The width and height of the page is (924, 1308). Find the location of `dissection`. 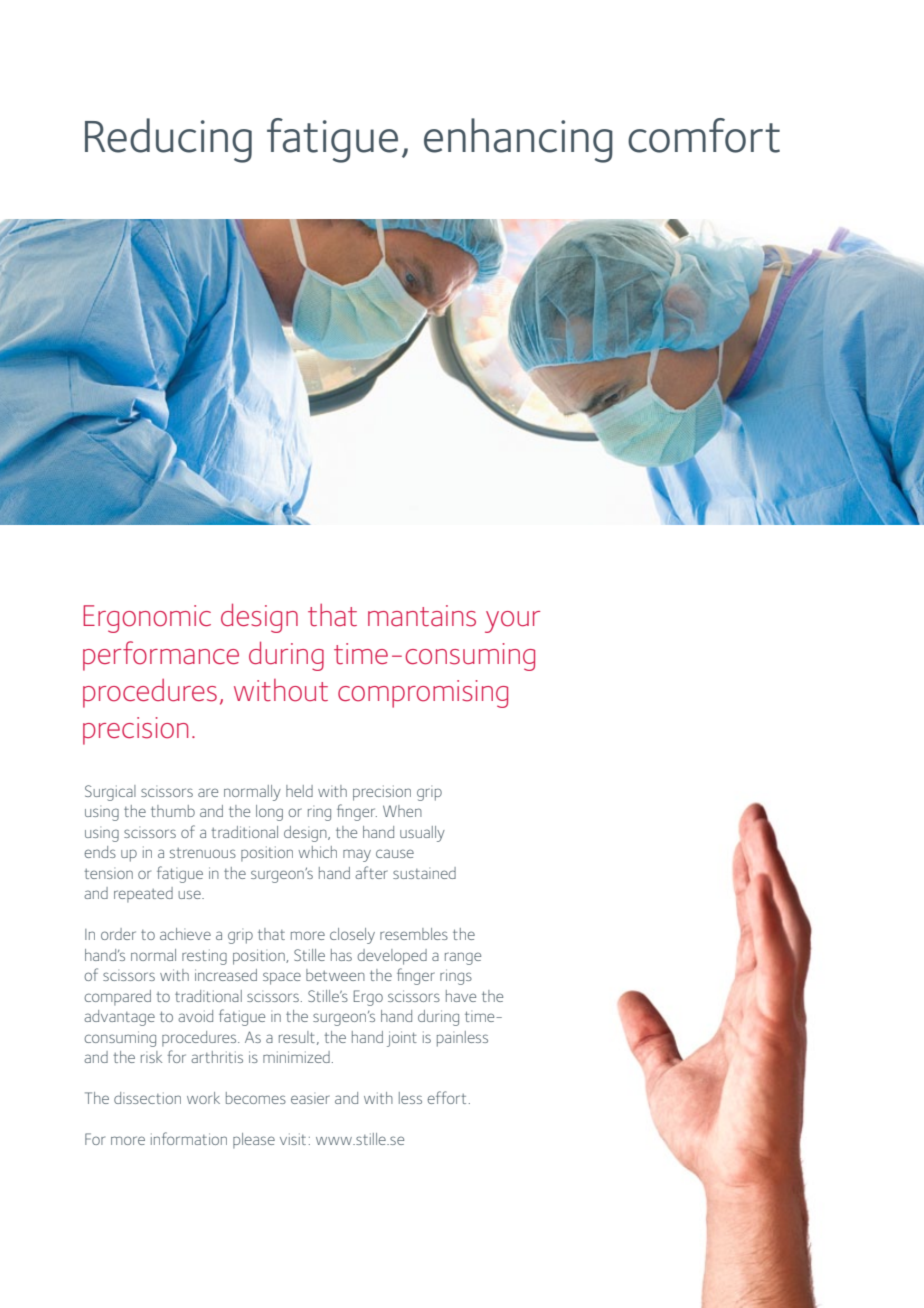

dissection is located at coordinates (147, 1098).
